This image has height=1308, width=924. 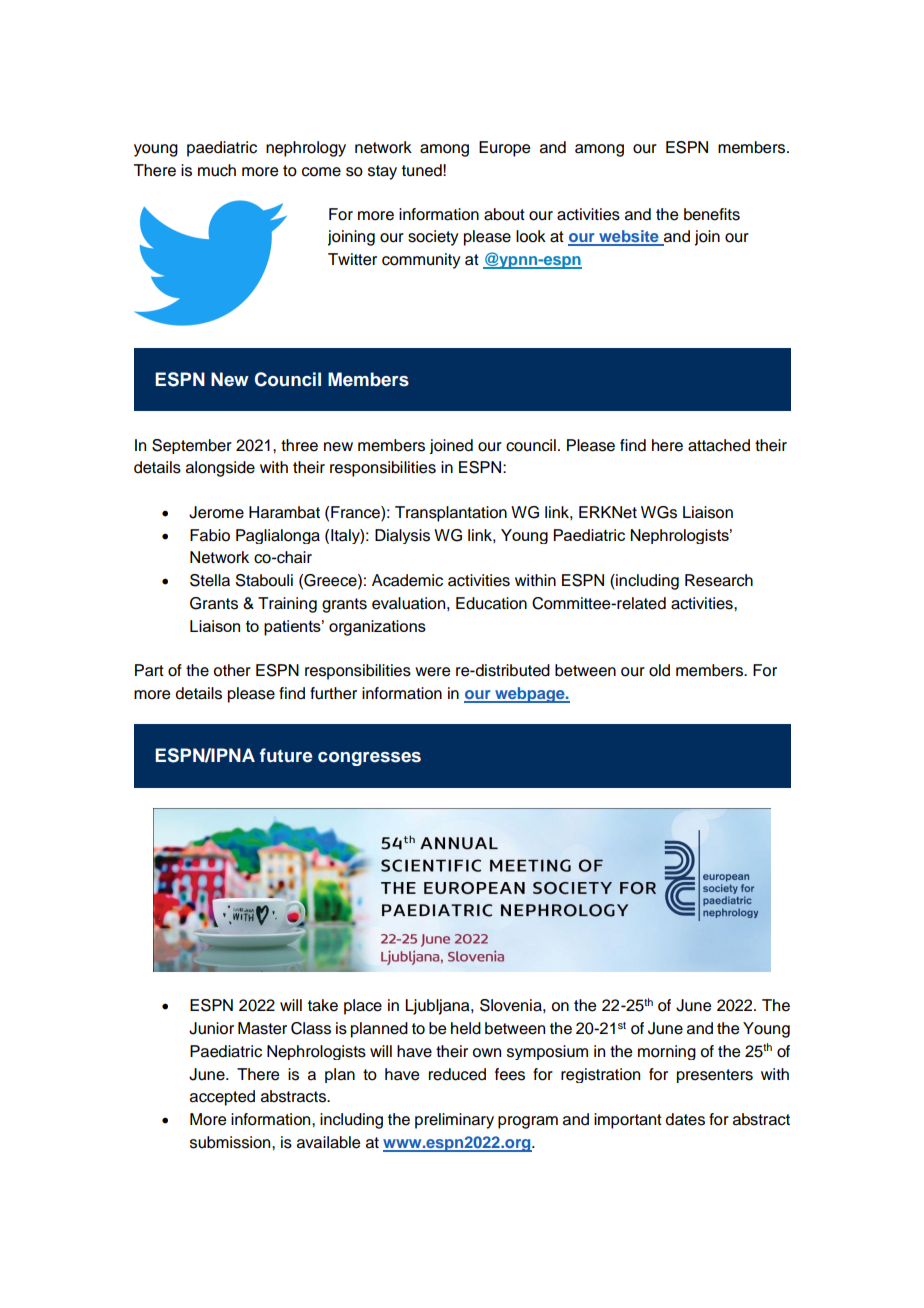 I want to click on Ljubljana, so click(x=438, y=1007).
